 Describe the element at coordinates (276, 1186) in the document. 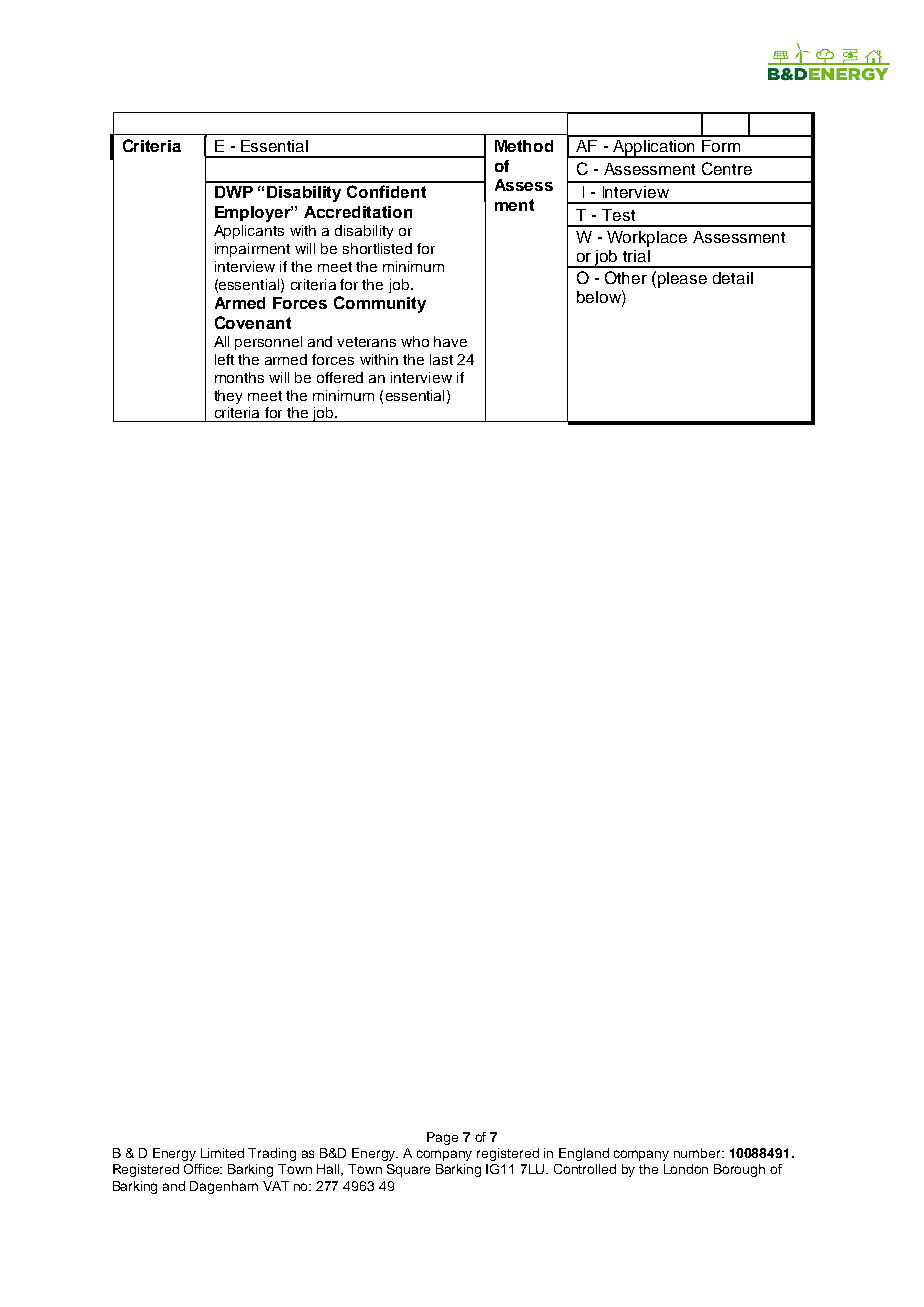

I see `VAT` at that location.
